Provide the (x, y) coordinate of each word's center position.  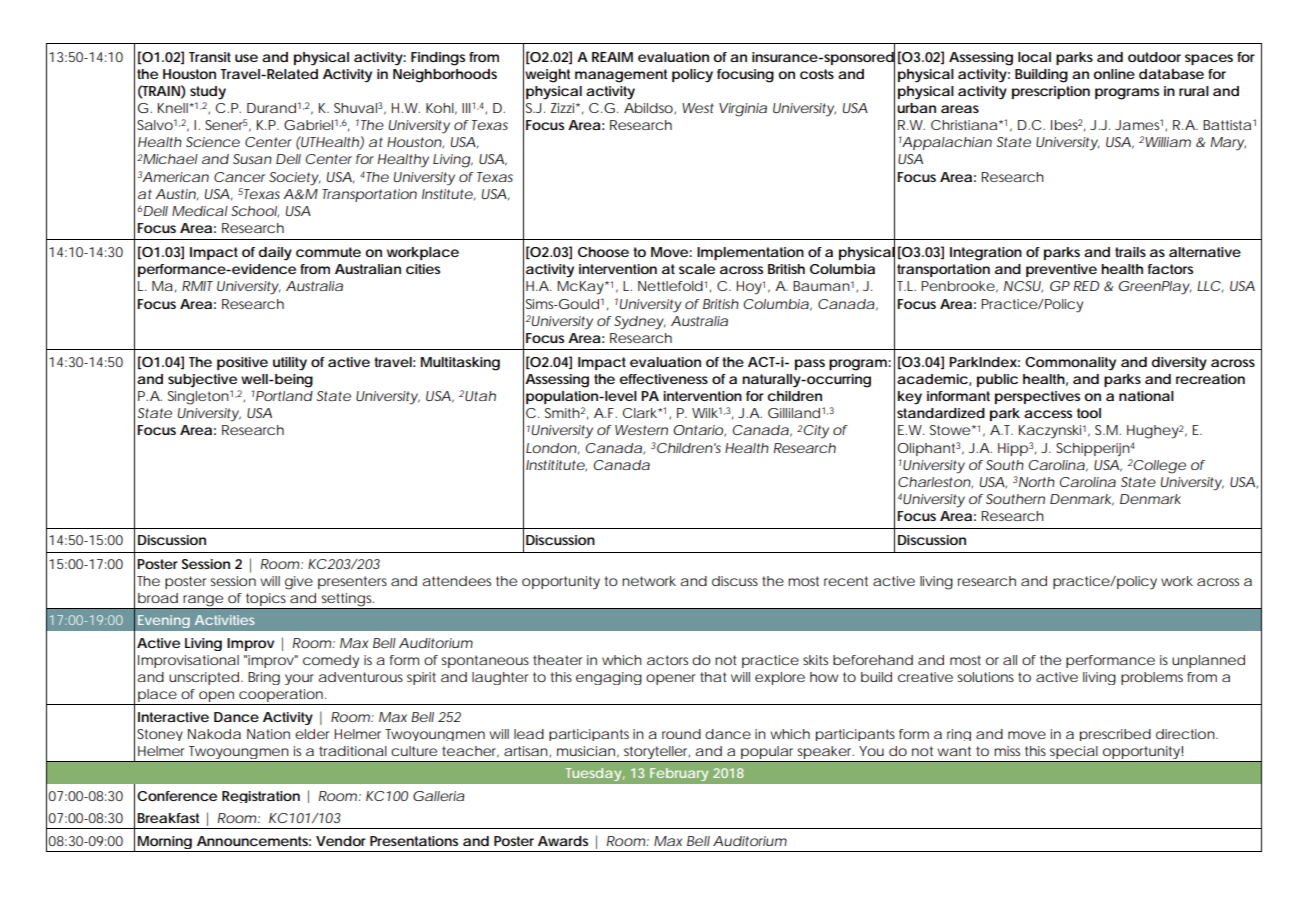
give (299, 583)
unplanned (1208, 661)
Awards (563, 841)
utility (290, 364)
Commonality (1070, 364)
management (621, 76)
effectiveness (664, 379)
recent (846, 581)
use (246, 58)
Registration (261, 797)
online (1114, 74)
